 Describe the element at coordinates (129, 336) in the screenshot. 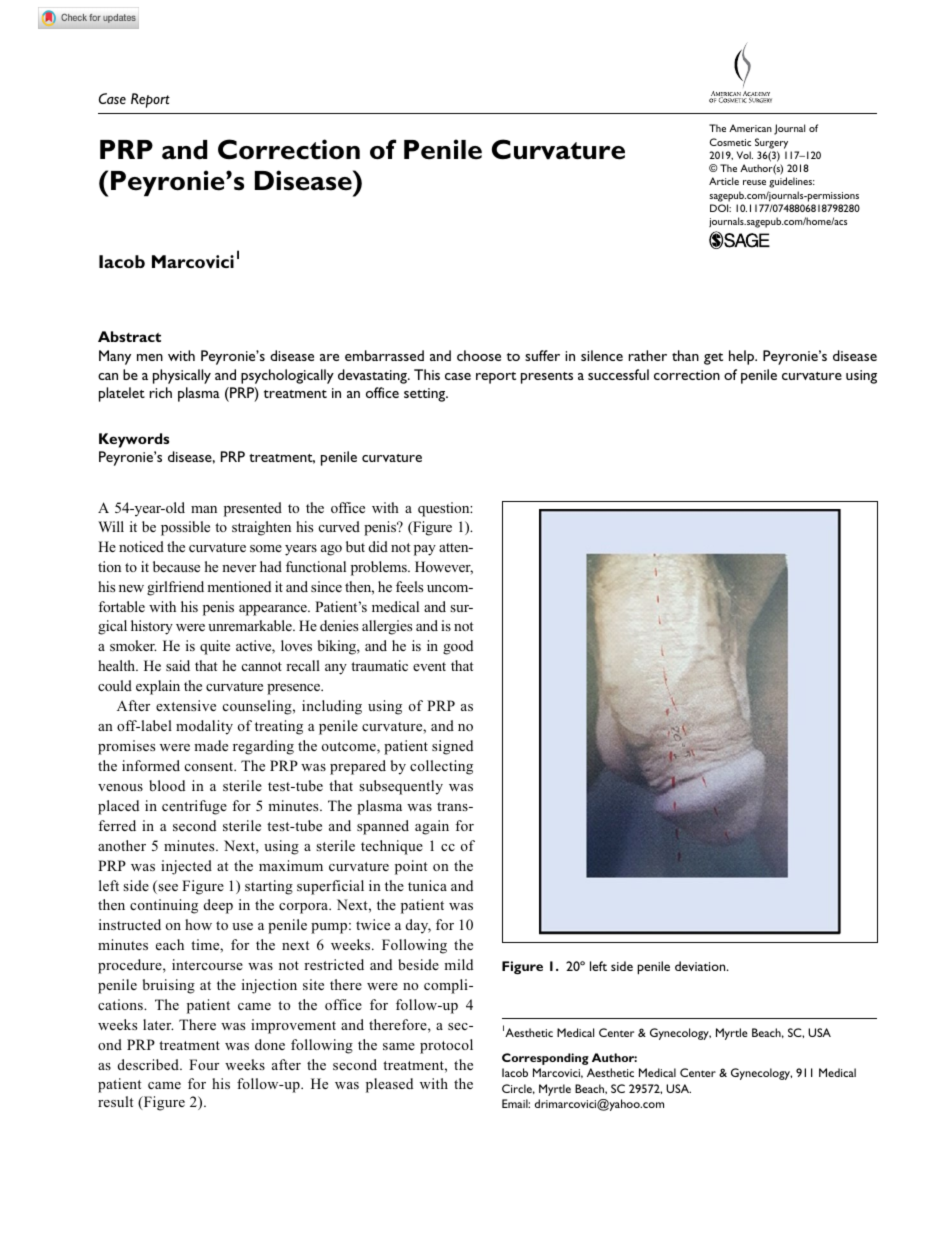

I see `Abstract` at that location.
